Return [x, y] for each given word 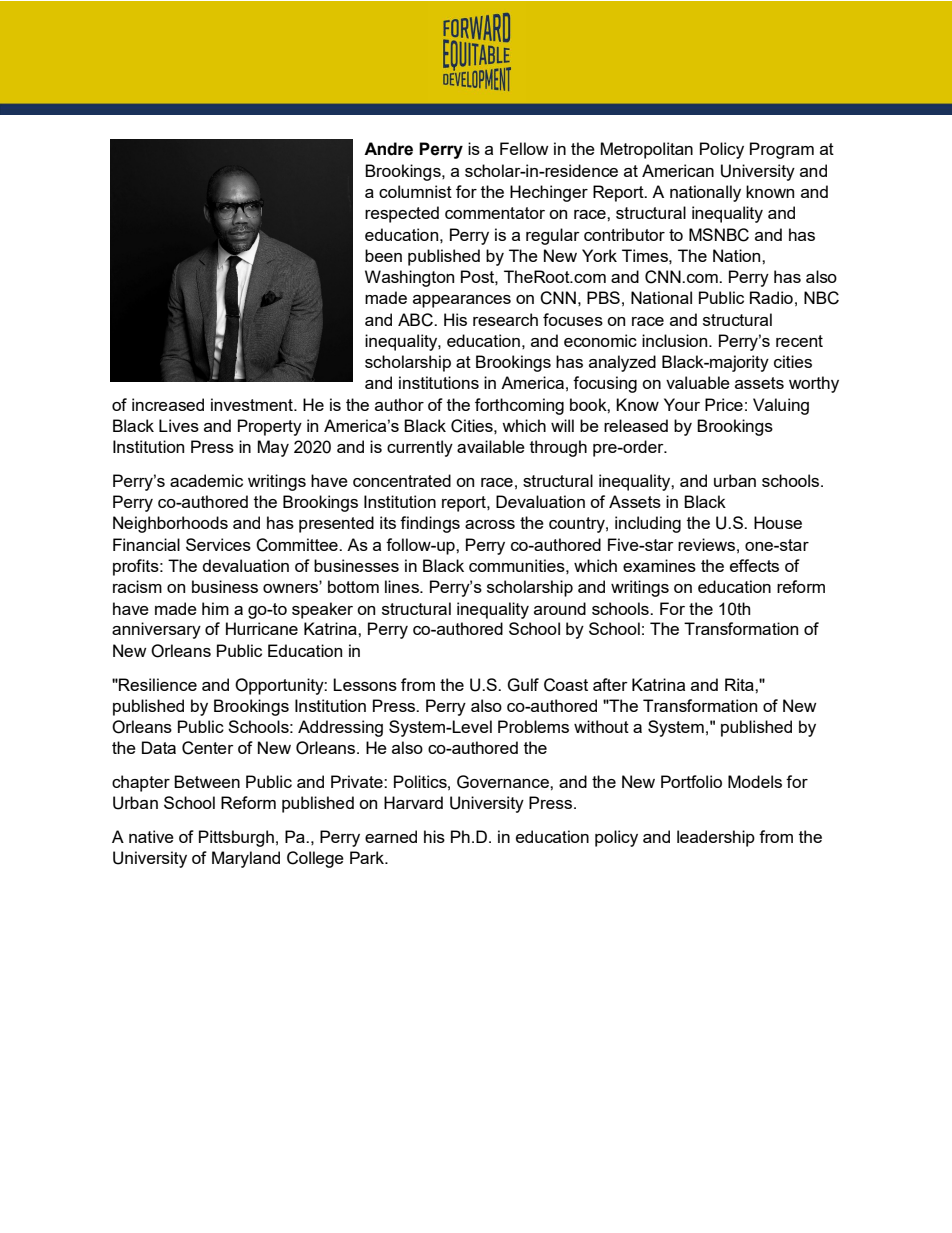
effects [754, 565]
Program [782, 150]
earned [391, 836]
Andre [388, 149]
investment [253, 404]
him [215, 608]
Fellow [524, 148]
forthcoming [519, 406]
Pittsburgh [236, 838]
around [560, 608]
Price [724, 404]
